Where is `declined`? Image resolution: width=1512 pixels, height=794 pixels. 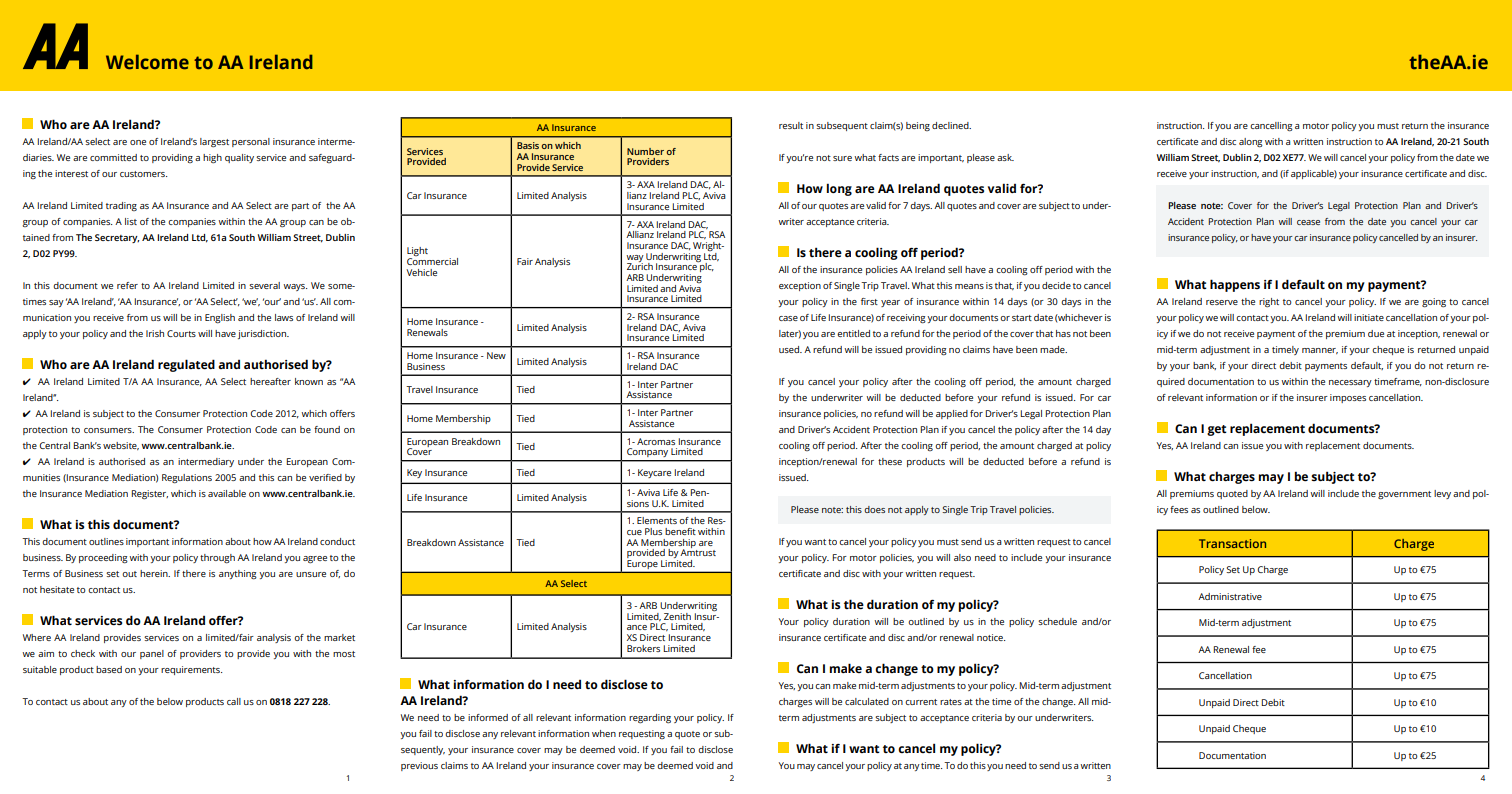 declined is located at coordinates (951, 125).
